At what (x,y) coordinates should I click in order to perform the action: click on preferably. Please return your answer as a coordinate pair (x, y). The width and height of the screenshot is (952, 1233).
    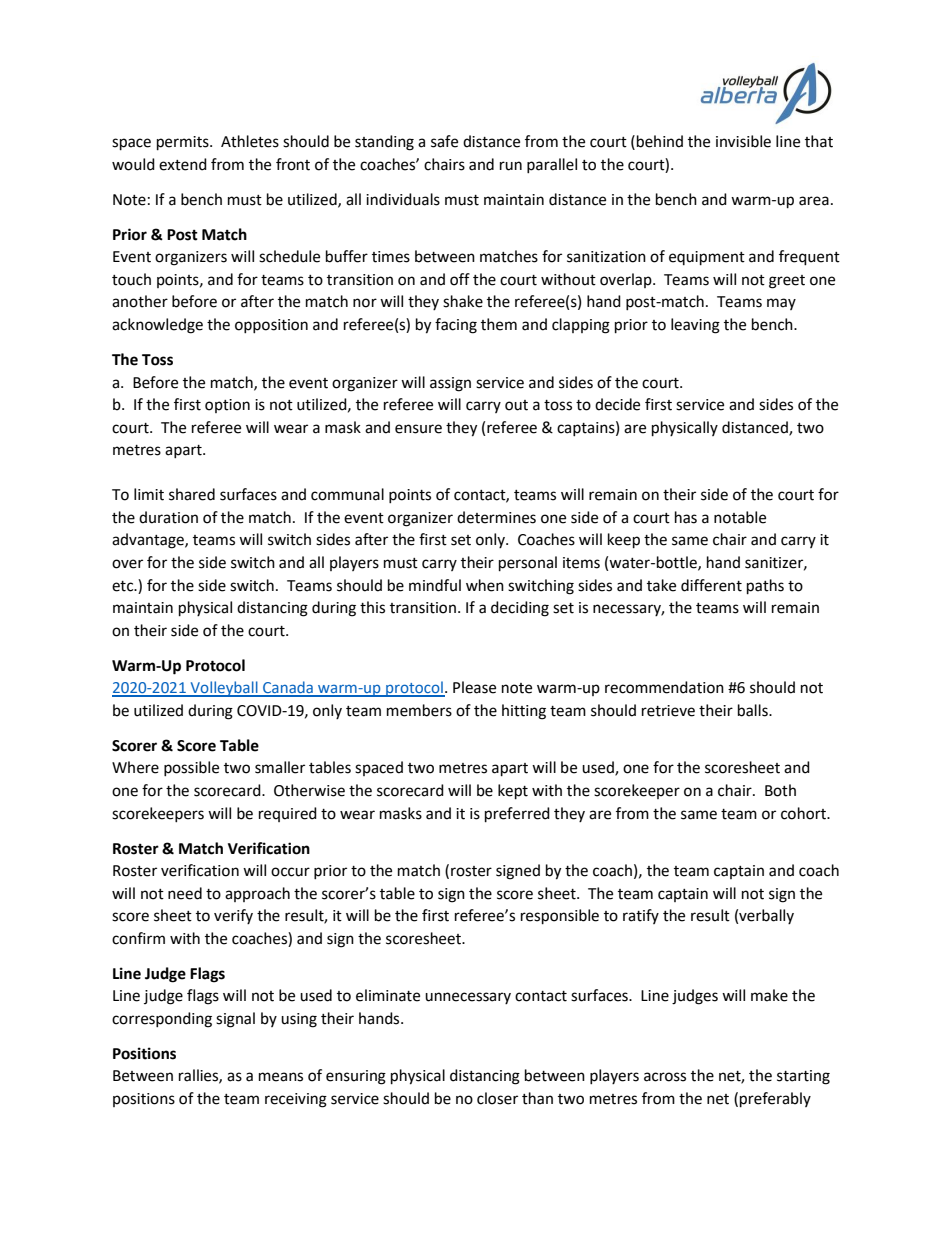
    Looking at the image, I should click on (775, 1100).
